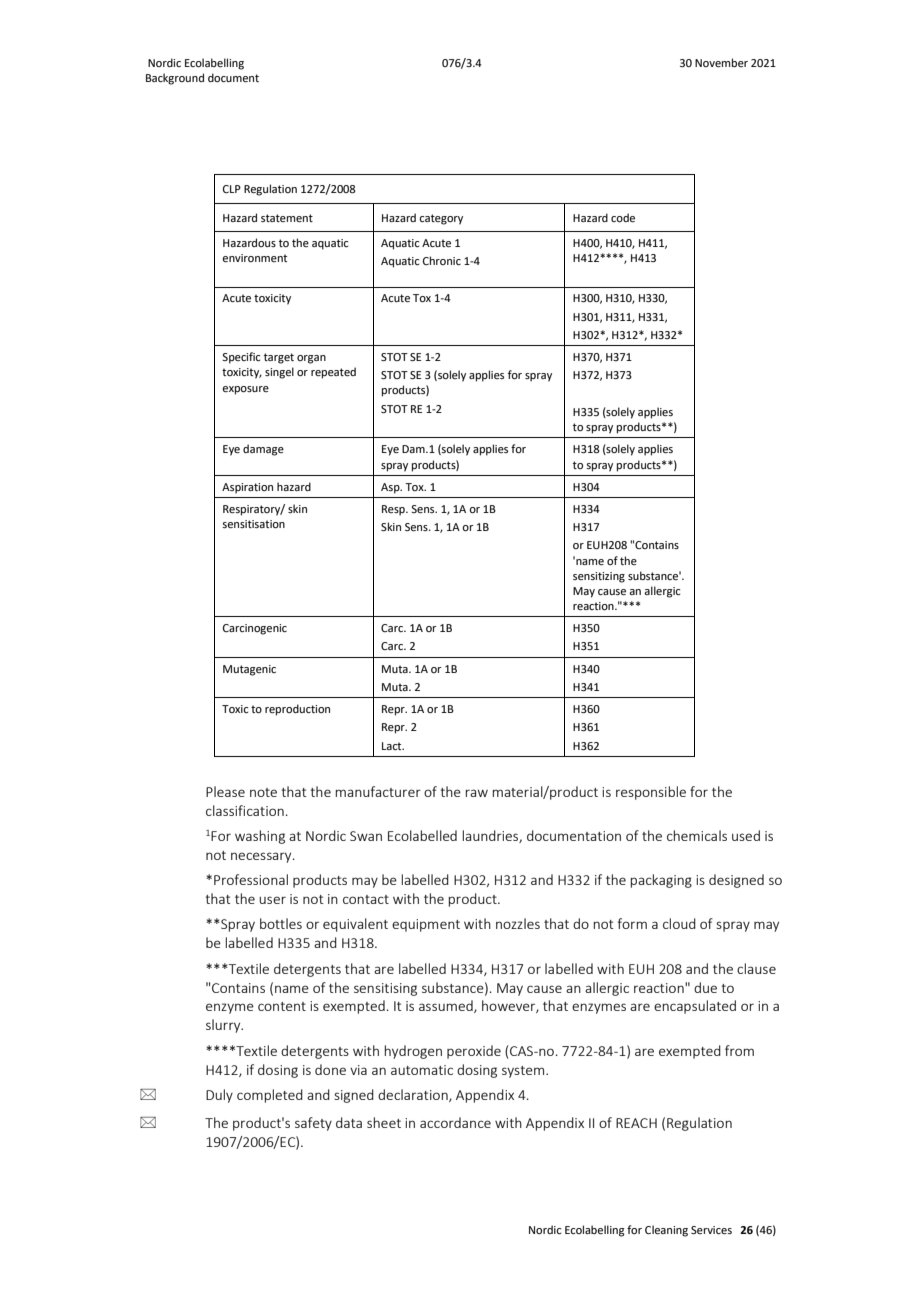 This page has height=1308, width=924. Describe the element at coordinates (679, 923) in the page. I see `cloud` at that location.
